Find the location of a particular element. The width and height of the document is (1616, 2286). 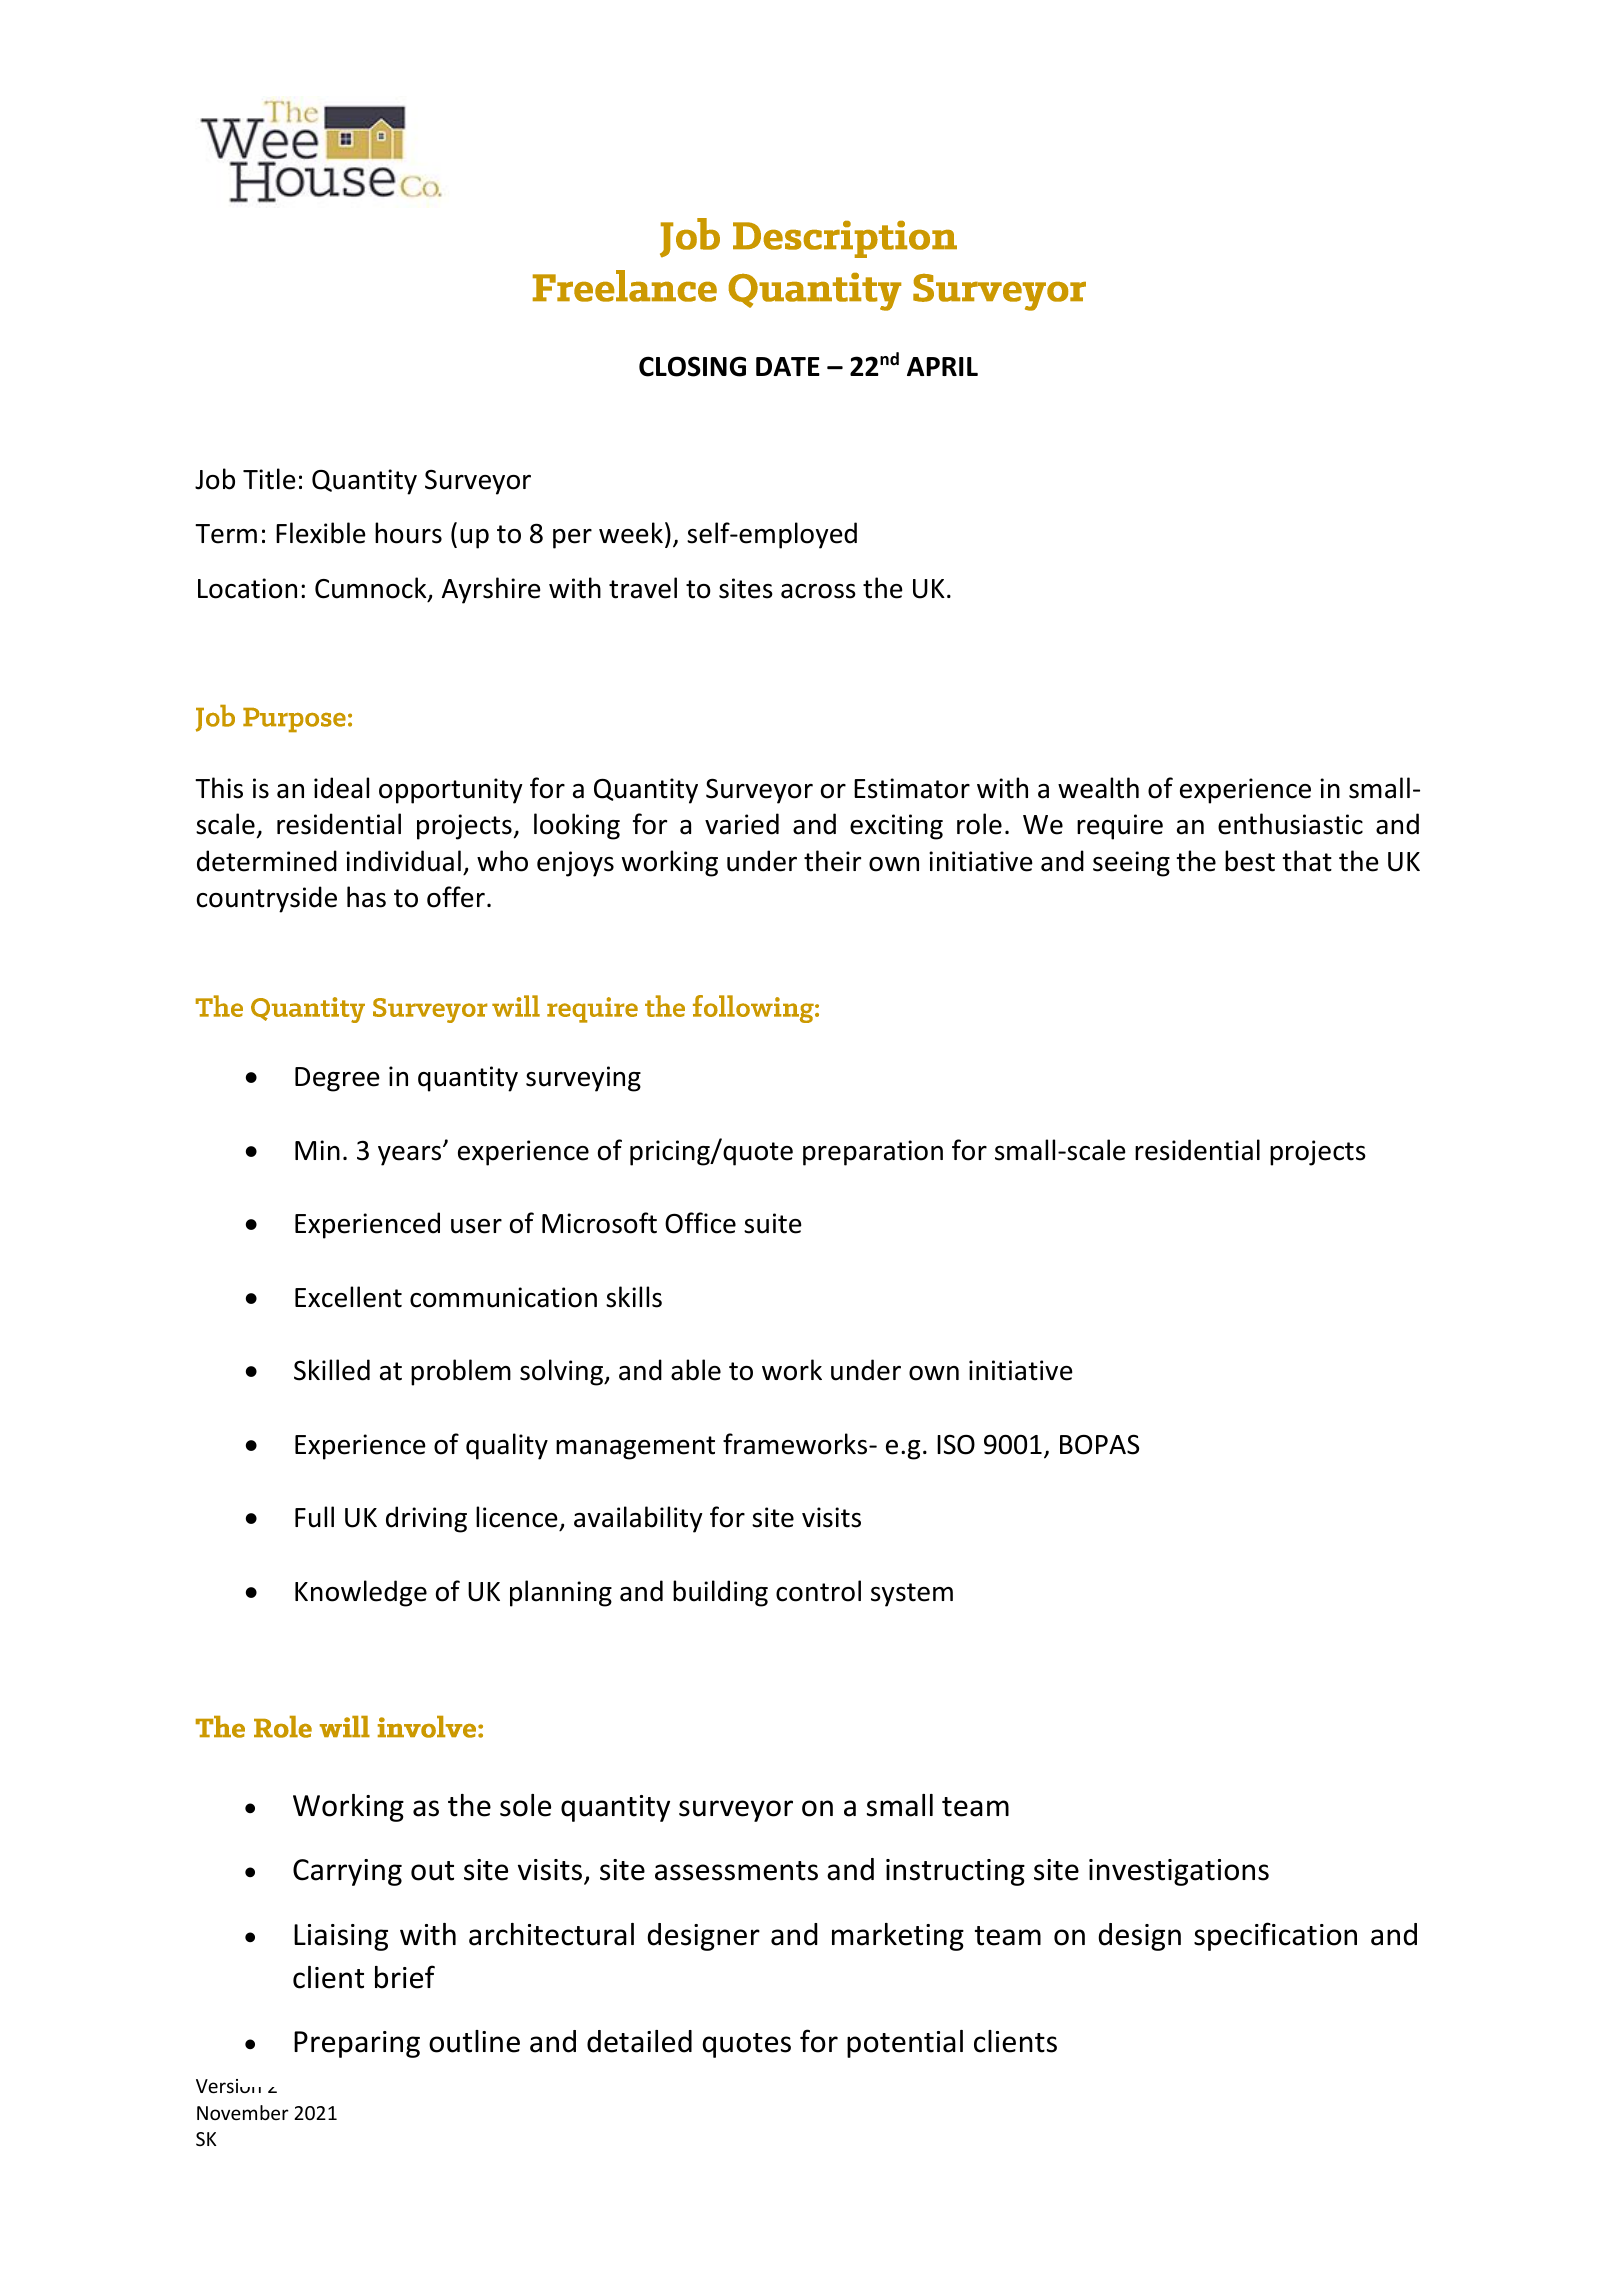

specification is located at coordinates (1275, 1936).
